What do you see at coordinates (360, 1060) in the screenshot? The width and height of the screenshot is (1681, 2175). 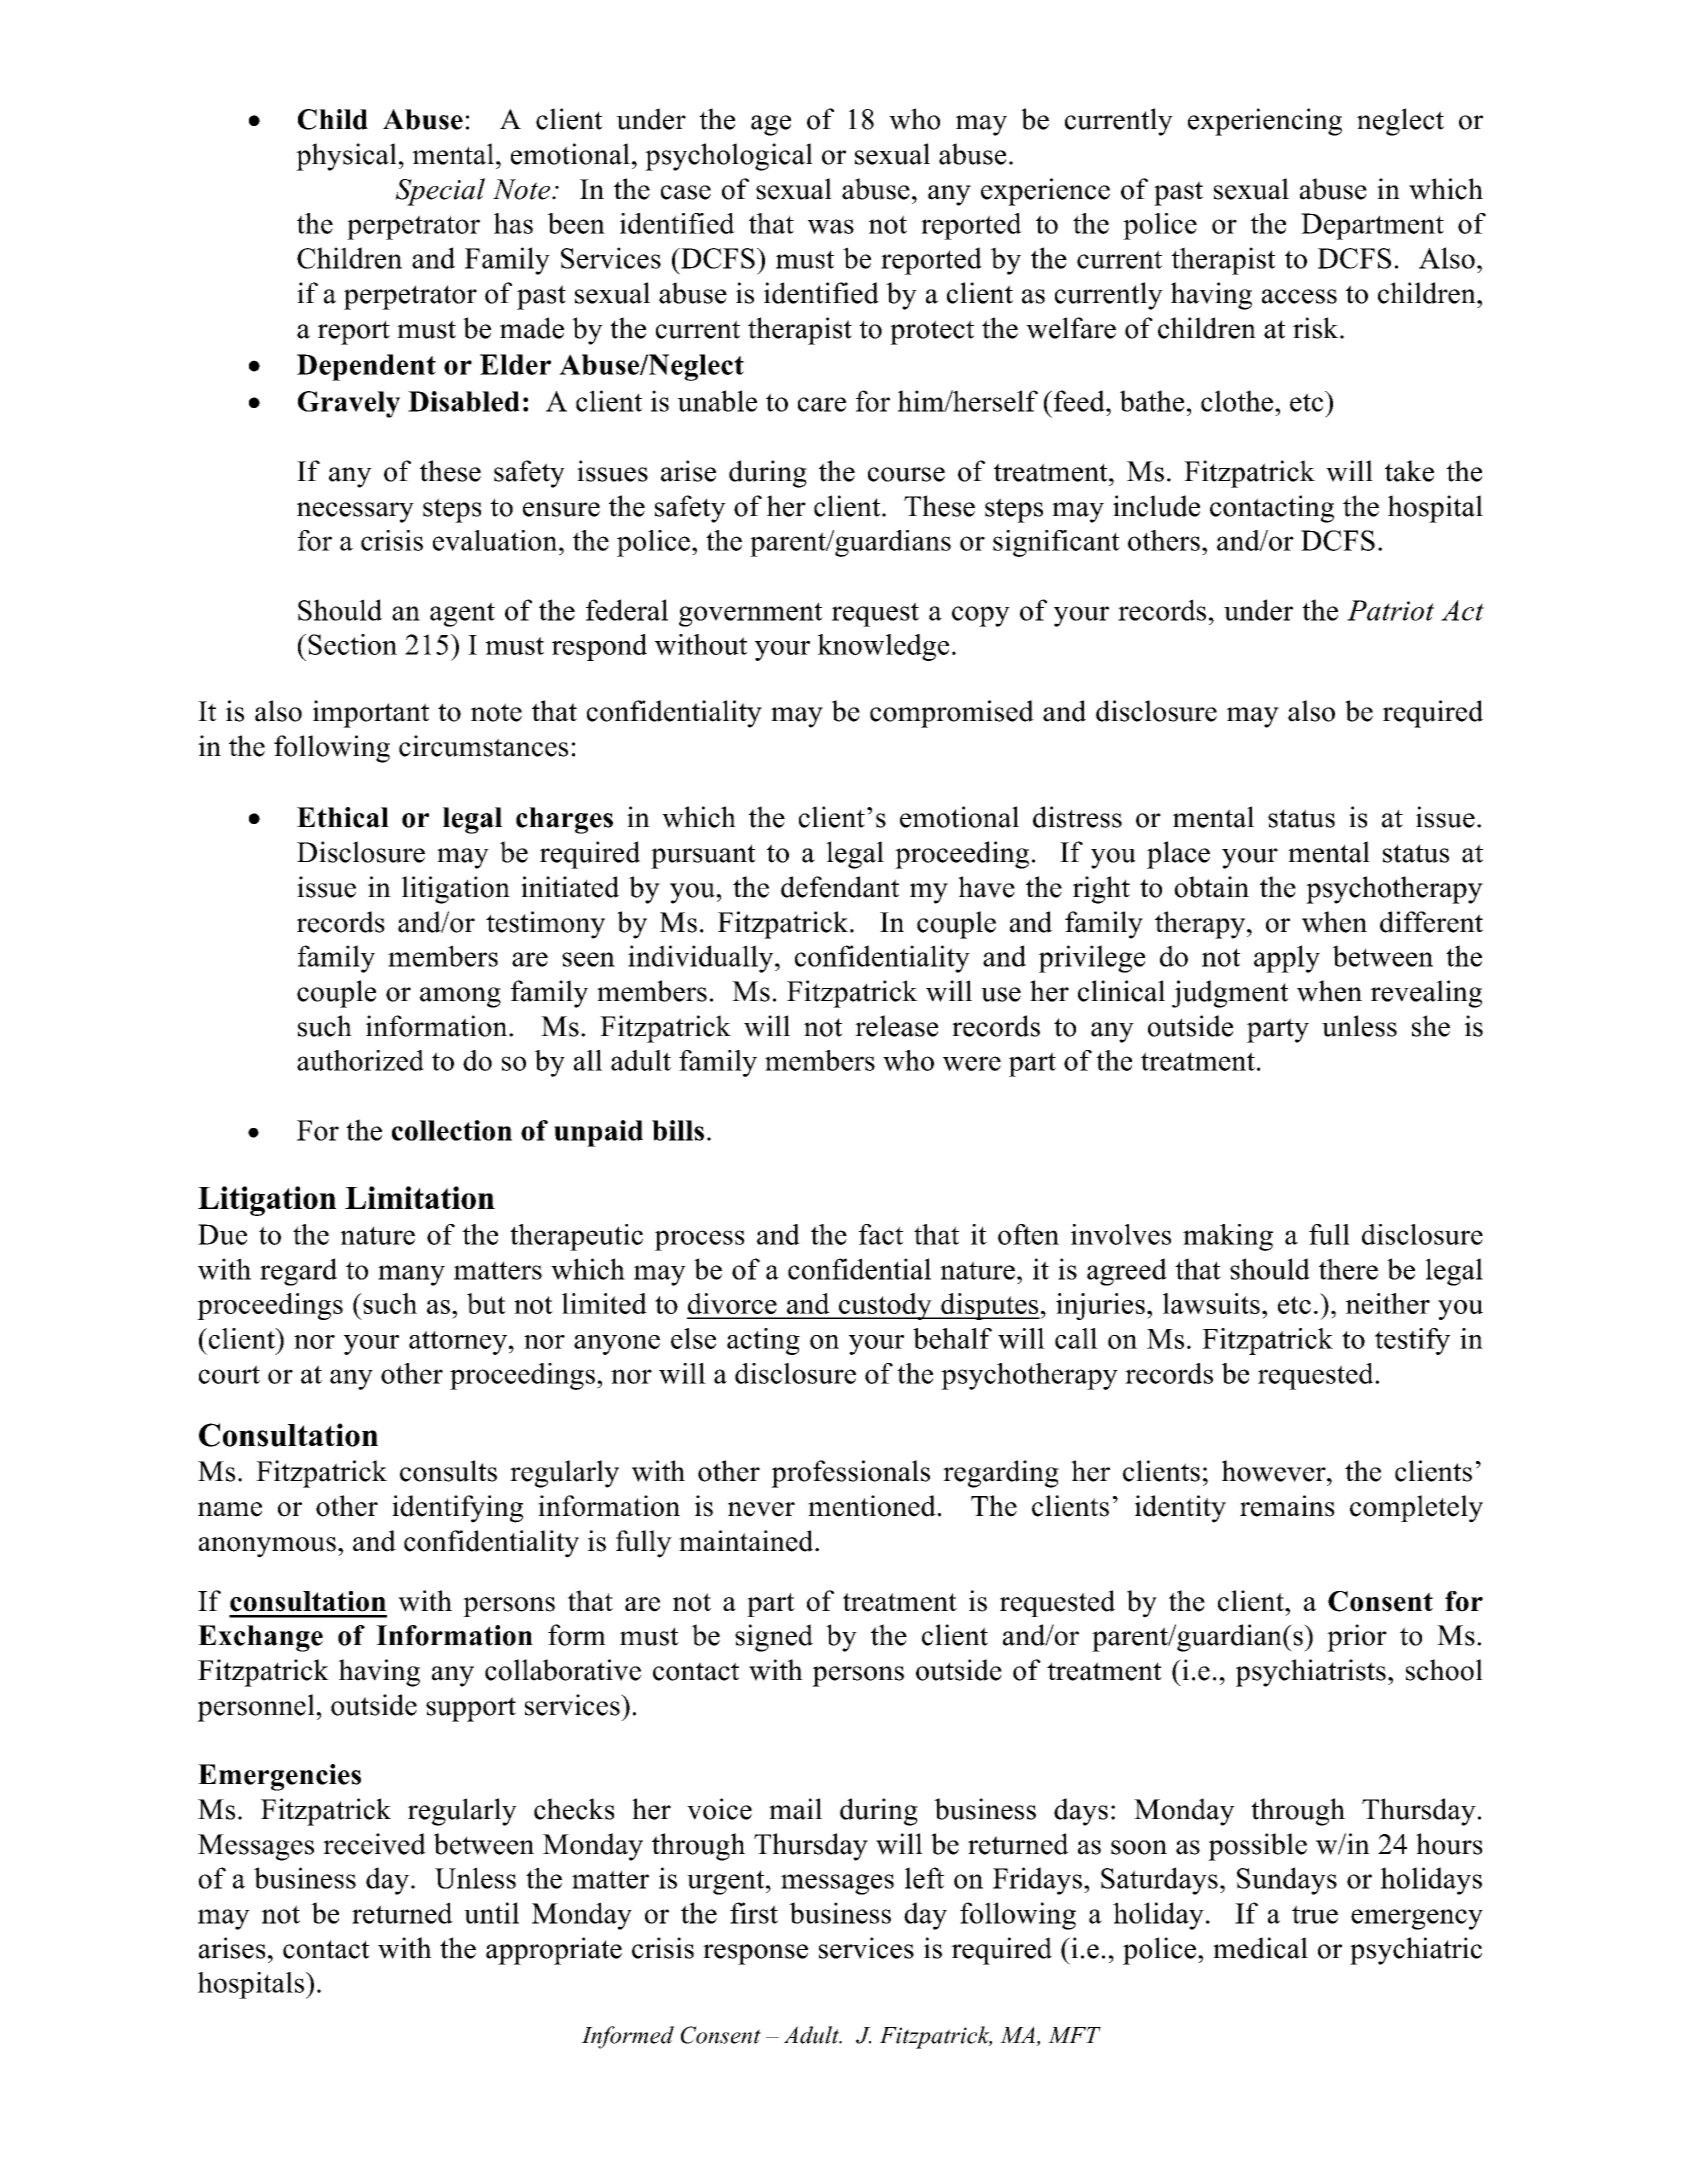 I see `authorized` at bounding box center [360, 1060].
